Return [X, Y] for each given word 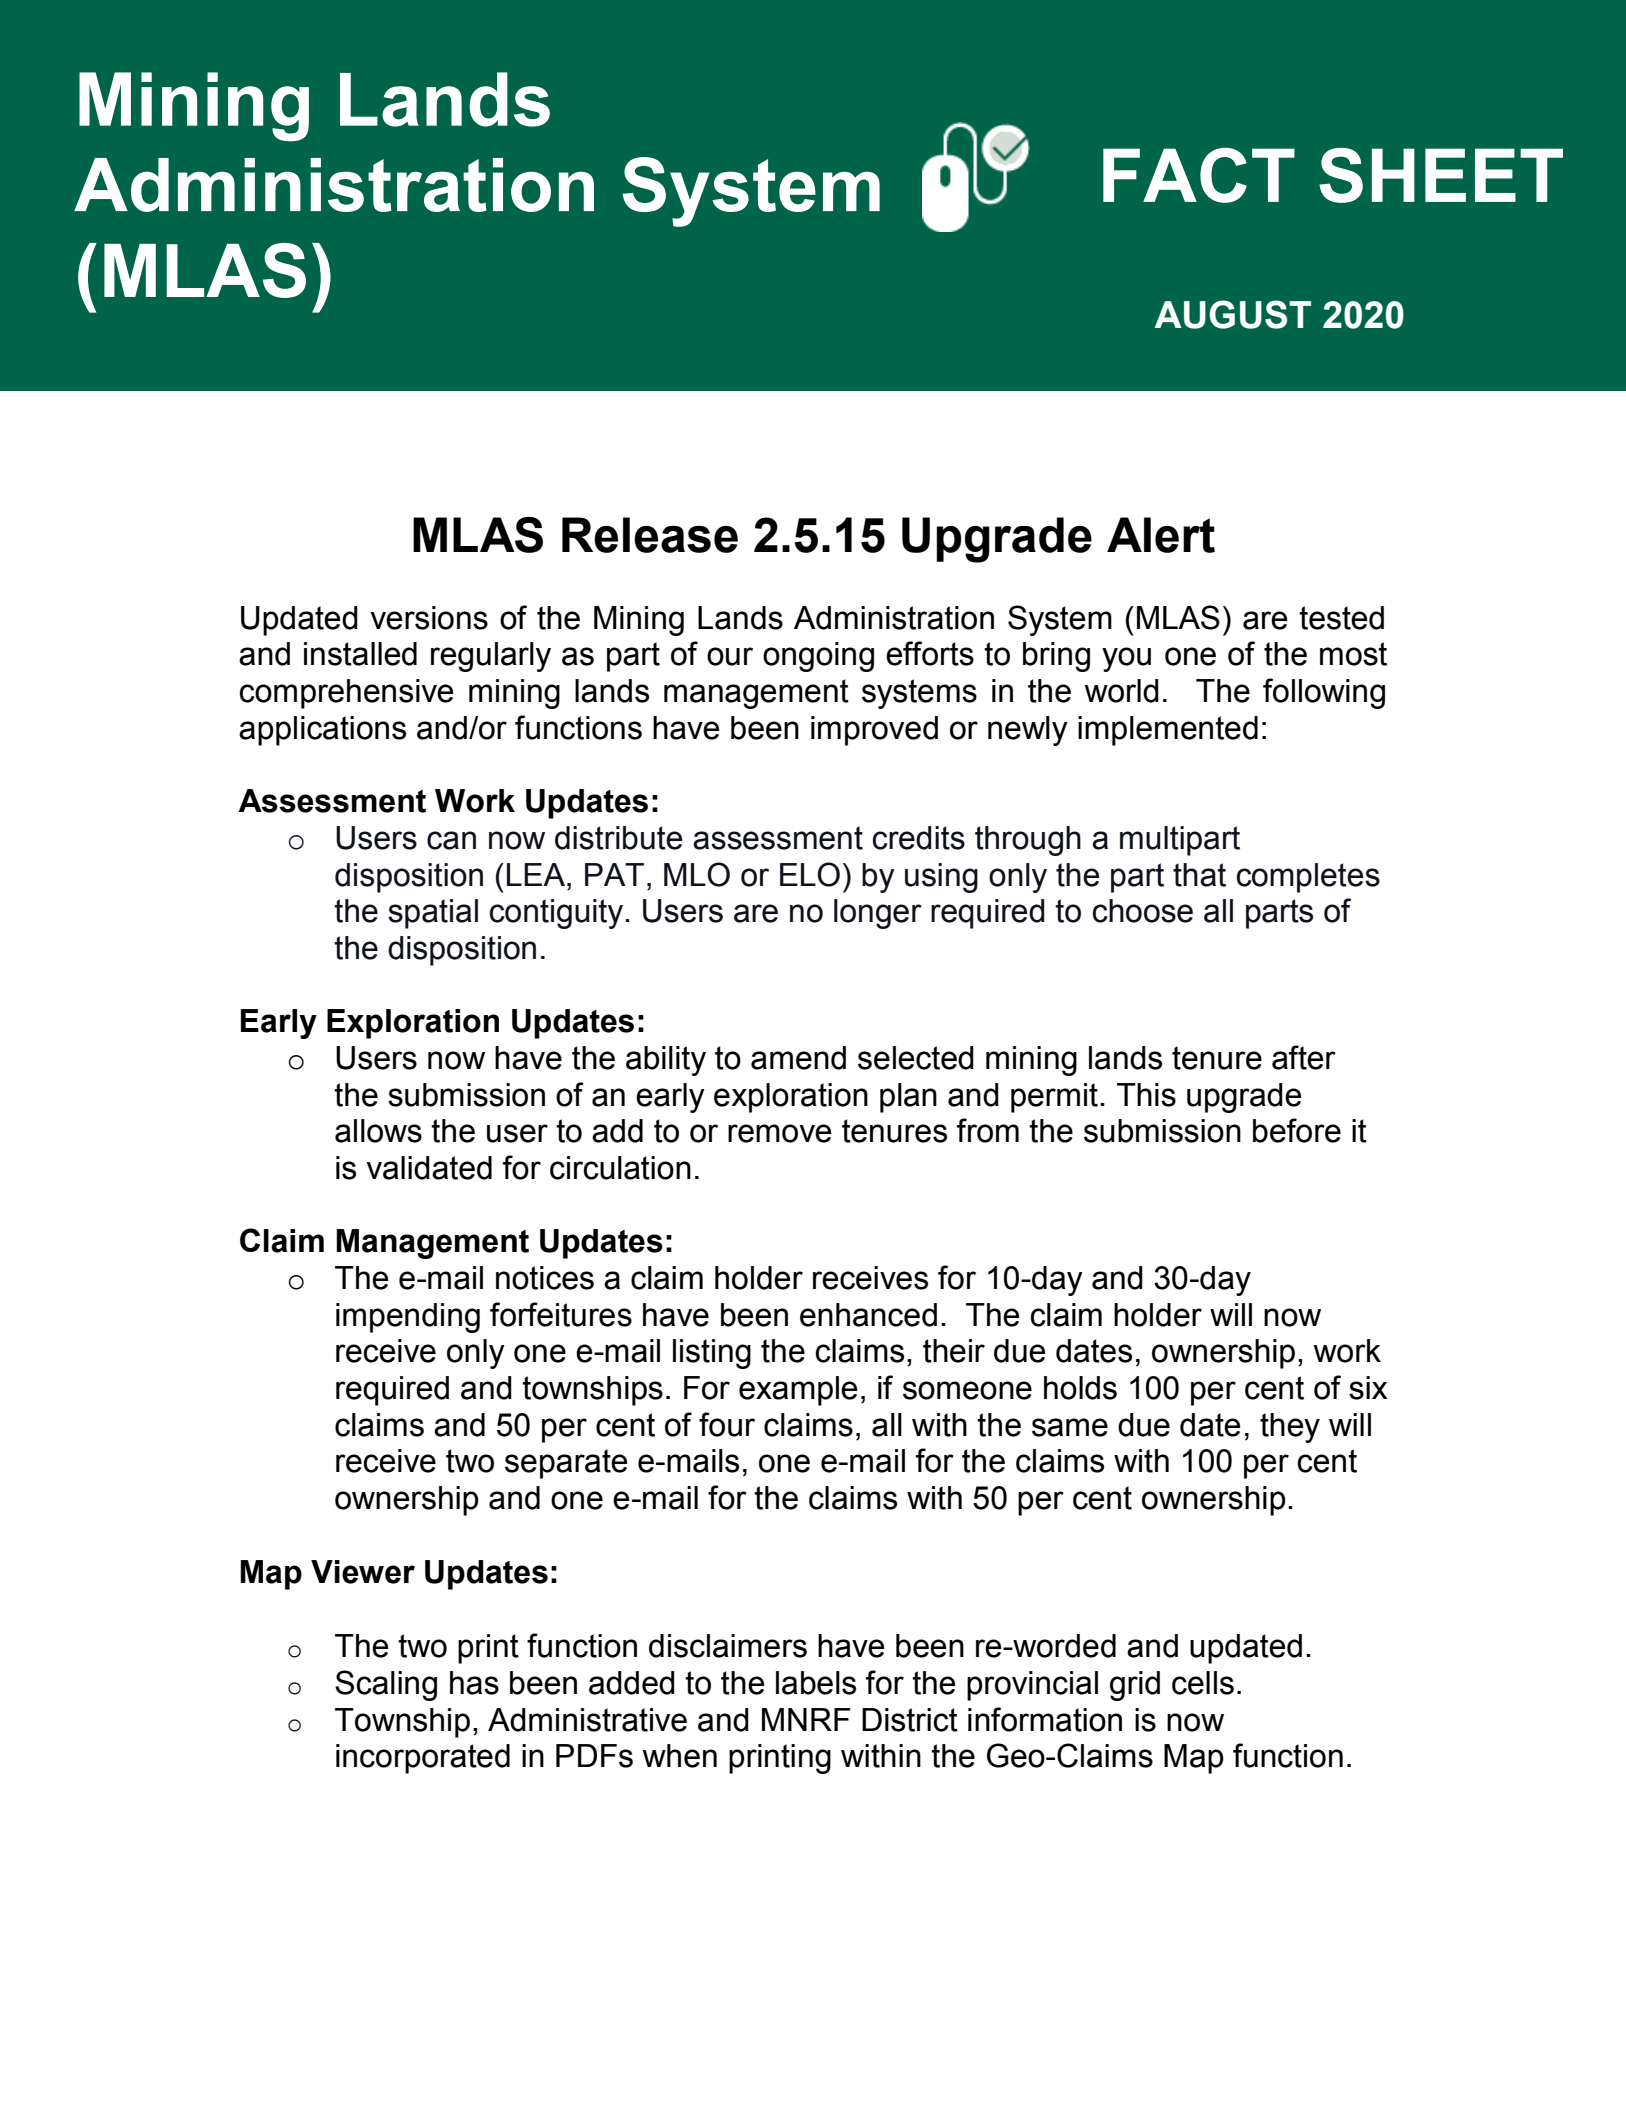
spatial [433, 914]
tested [1341, 618]
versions [429, 618]
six [1368, 1388]
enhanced [868, 1315]
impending [408, 1318]
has [474, 1683]
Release [650, 535]
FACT [1199, 175]
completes [1308, 878]
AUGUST [1233, 314]
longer [878, 914]
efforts [930, 653]
